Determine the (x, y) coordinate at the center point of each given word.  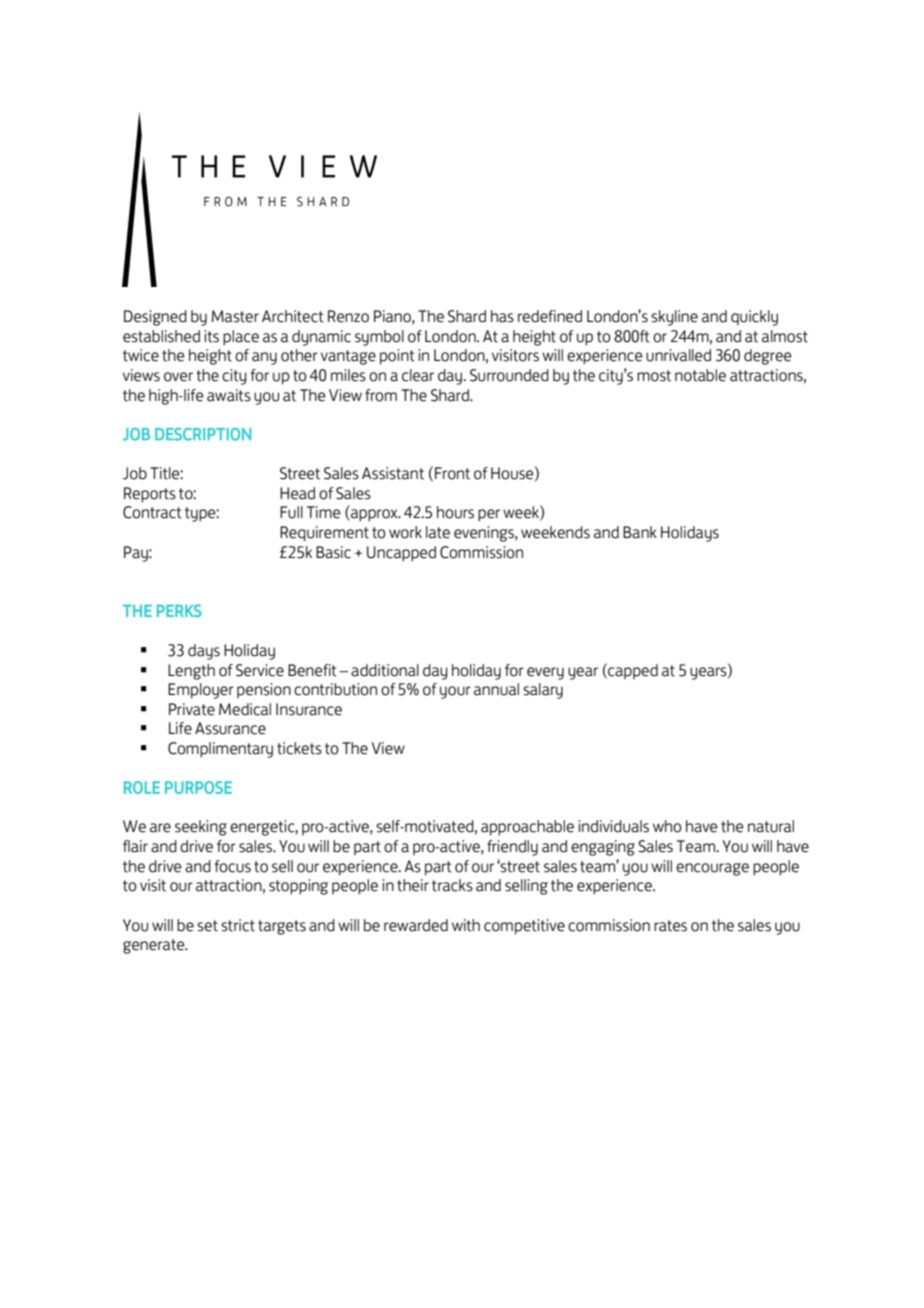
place (241, 338)
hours (455, 512)
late (438, 532)
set (207, 926)
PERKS (179, 610)
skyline (674, 318)
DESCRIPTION (203, 434)
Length (191, 672)
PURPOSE (198, 787)
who (667, 826)
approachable (527, 828)
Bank (640, 532)
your (455, 692)
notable (700, 375)
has (502, 316)
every (545, 673)
